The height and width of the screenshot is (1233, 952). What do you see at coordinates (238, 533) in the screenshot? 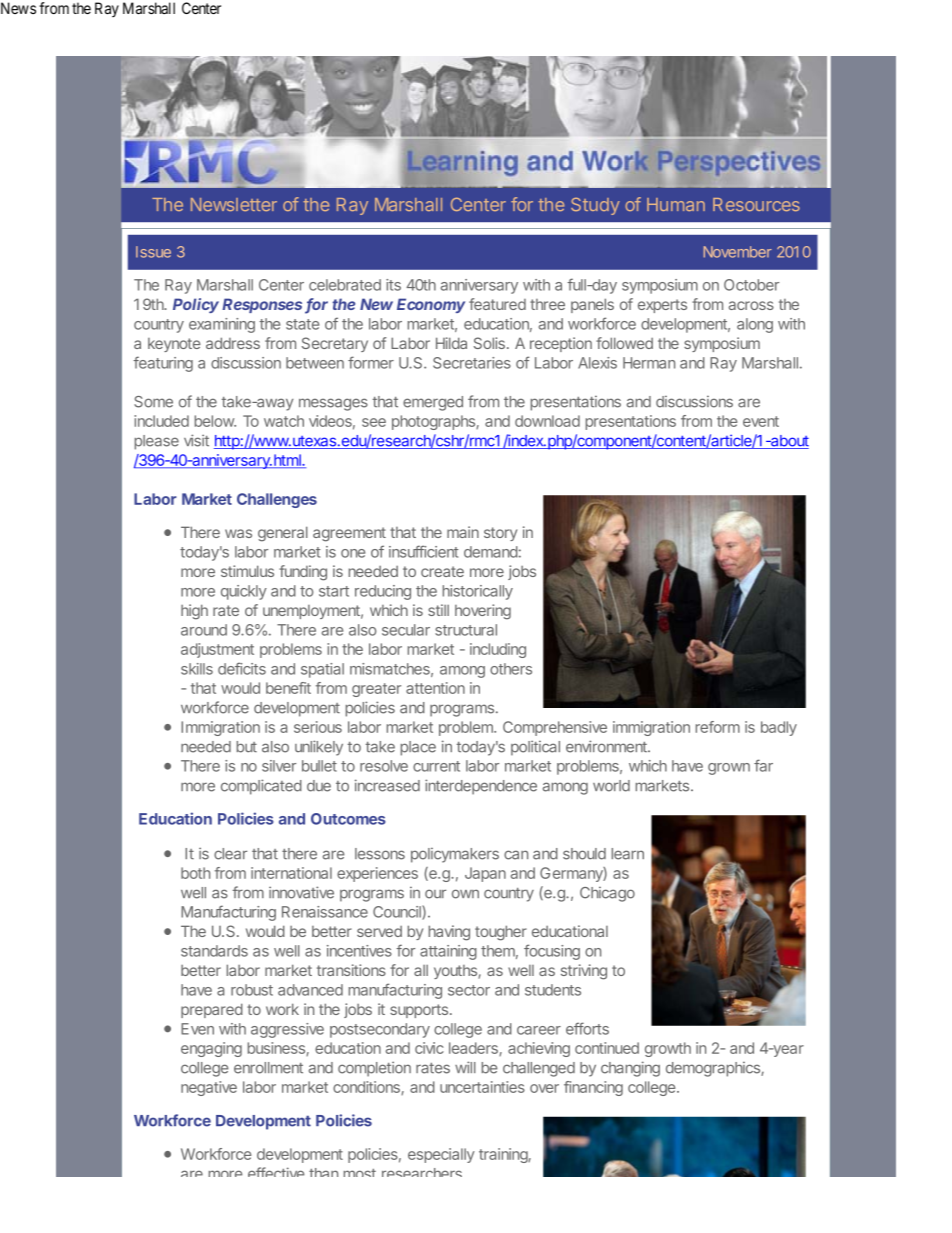
I see `was` at bounding box center [238, 533].
